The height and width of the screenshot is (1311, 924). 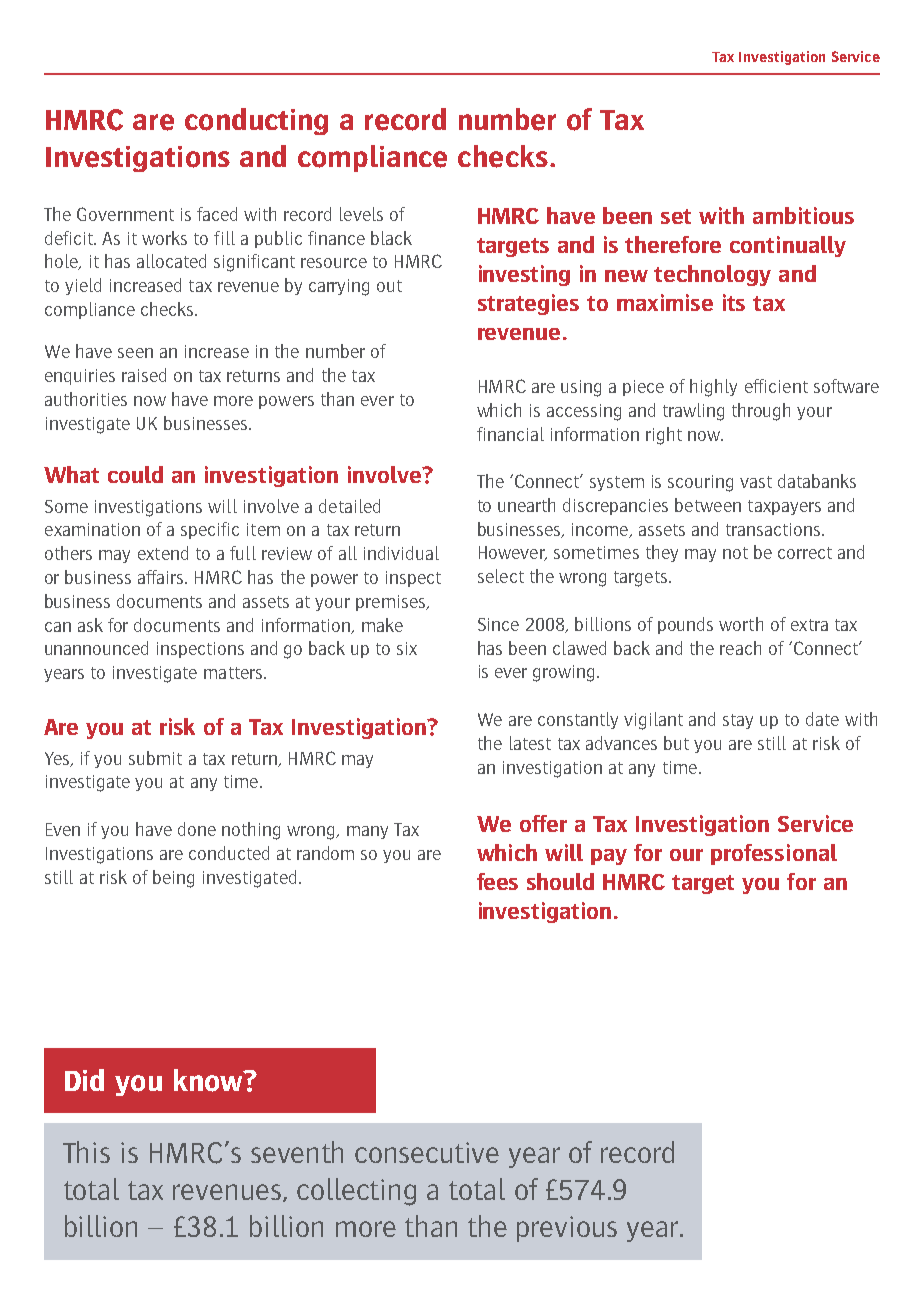 What do you see at coordinates (427, 1152) in the screenshot?
I see `consecutive` at bounding box center [427, 1152].
